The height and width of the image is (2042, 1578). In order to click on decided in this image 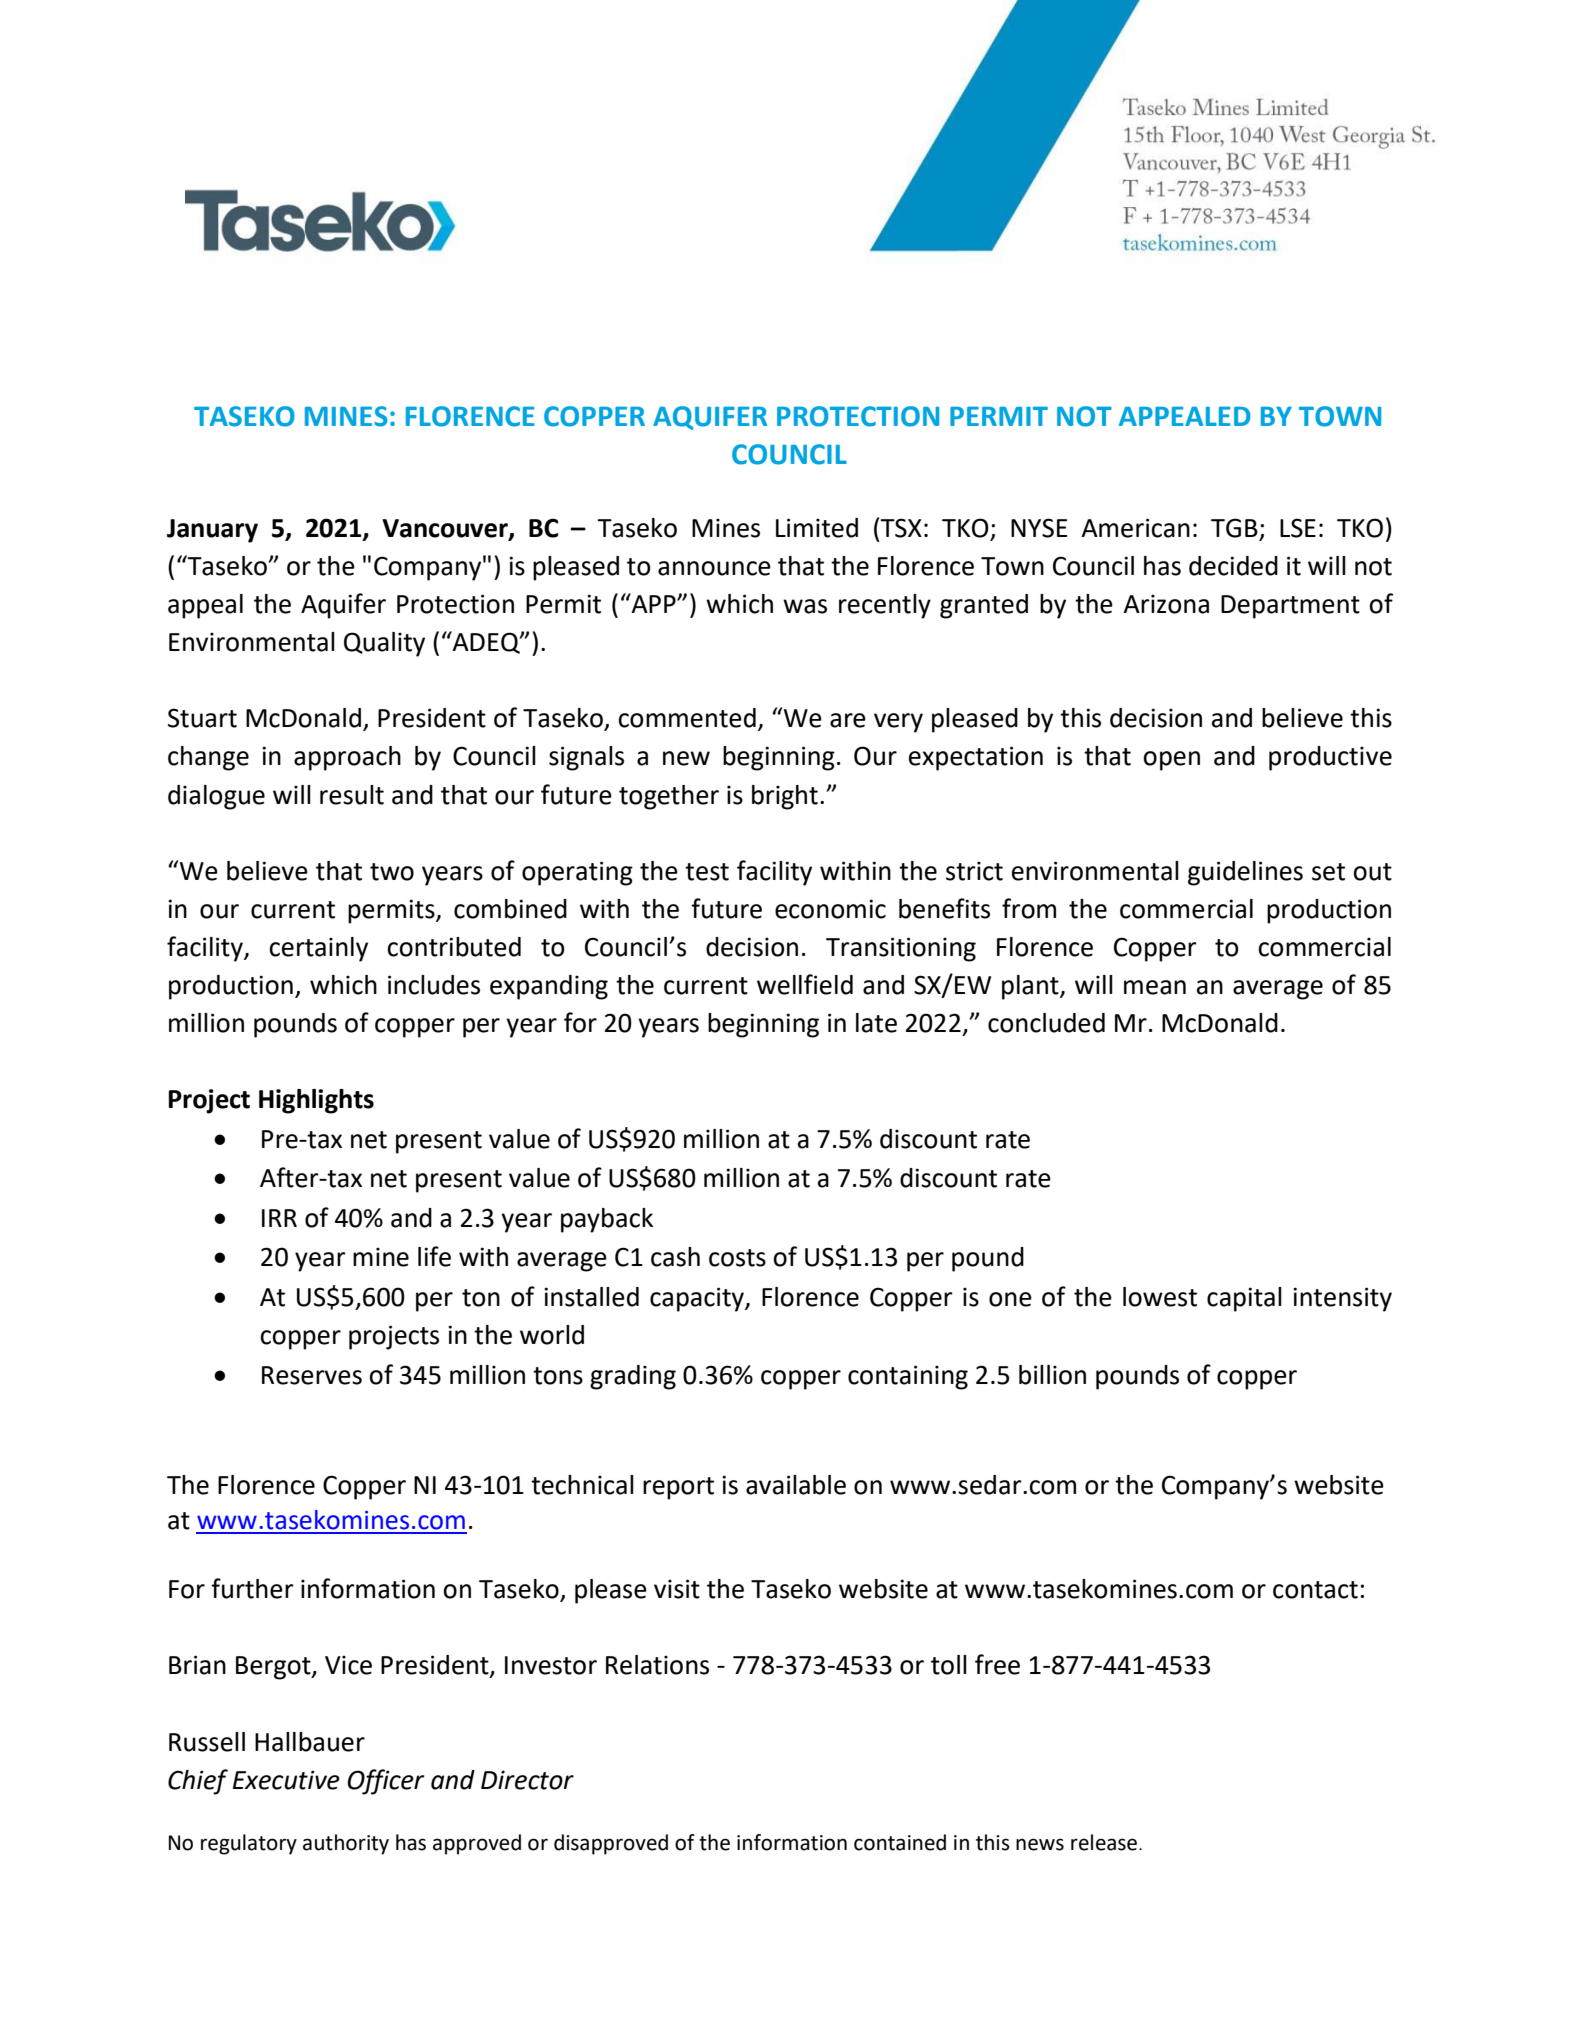, I will do `click(1233, 566)`.
